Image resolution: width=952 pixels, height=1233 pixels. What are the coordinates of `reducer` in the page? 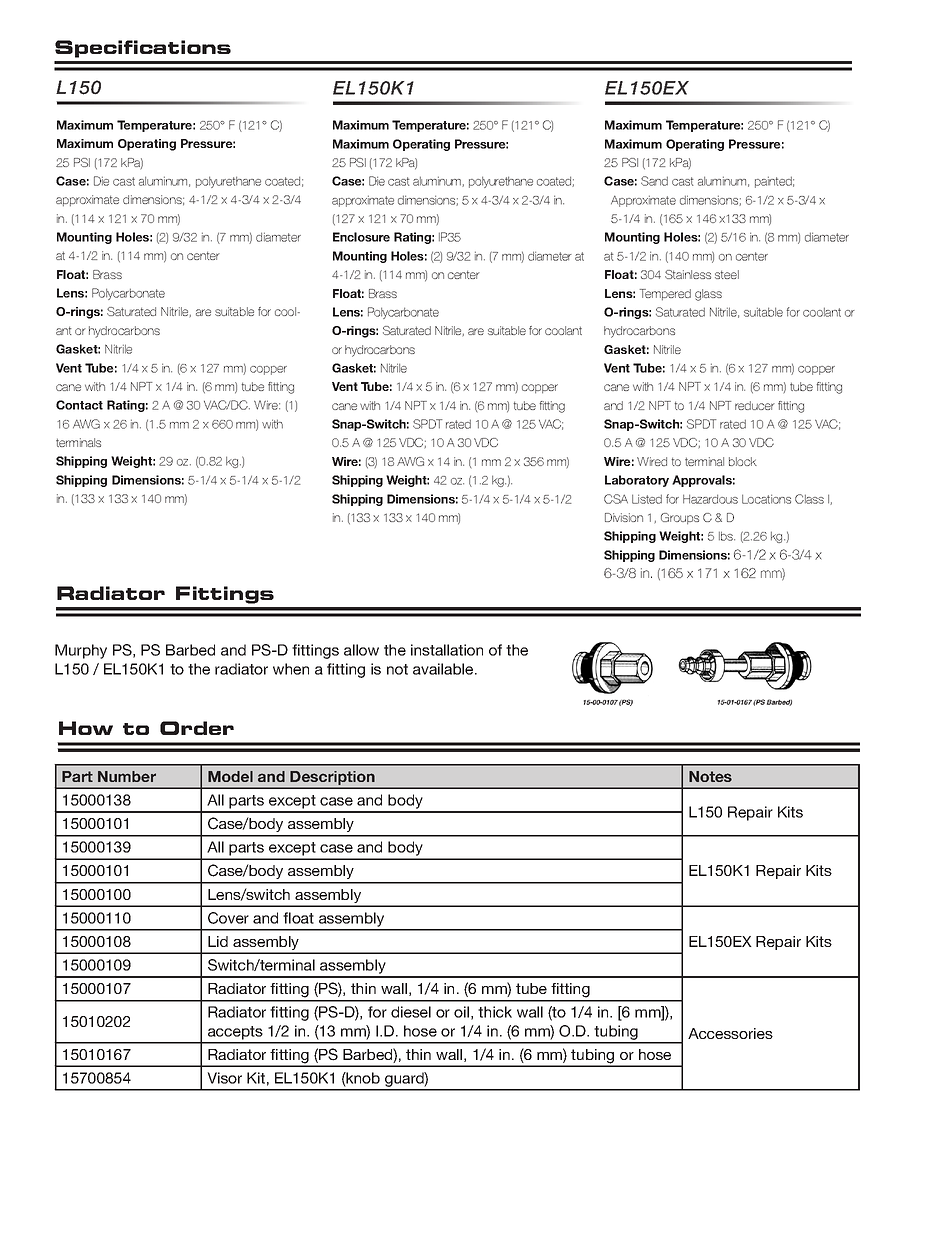 It's located at (755, 405).
